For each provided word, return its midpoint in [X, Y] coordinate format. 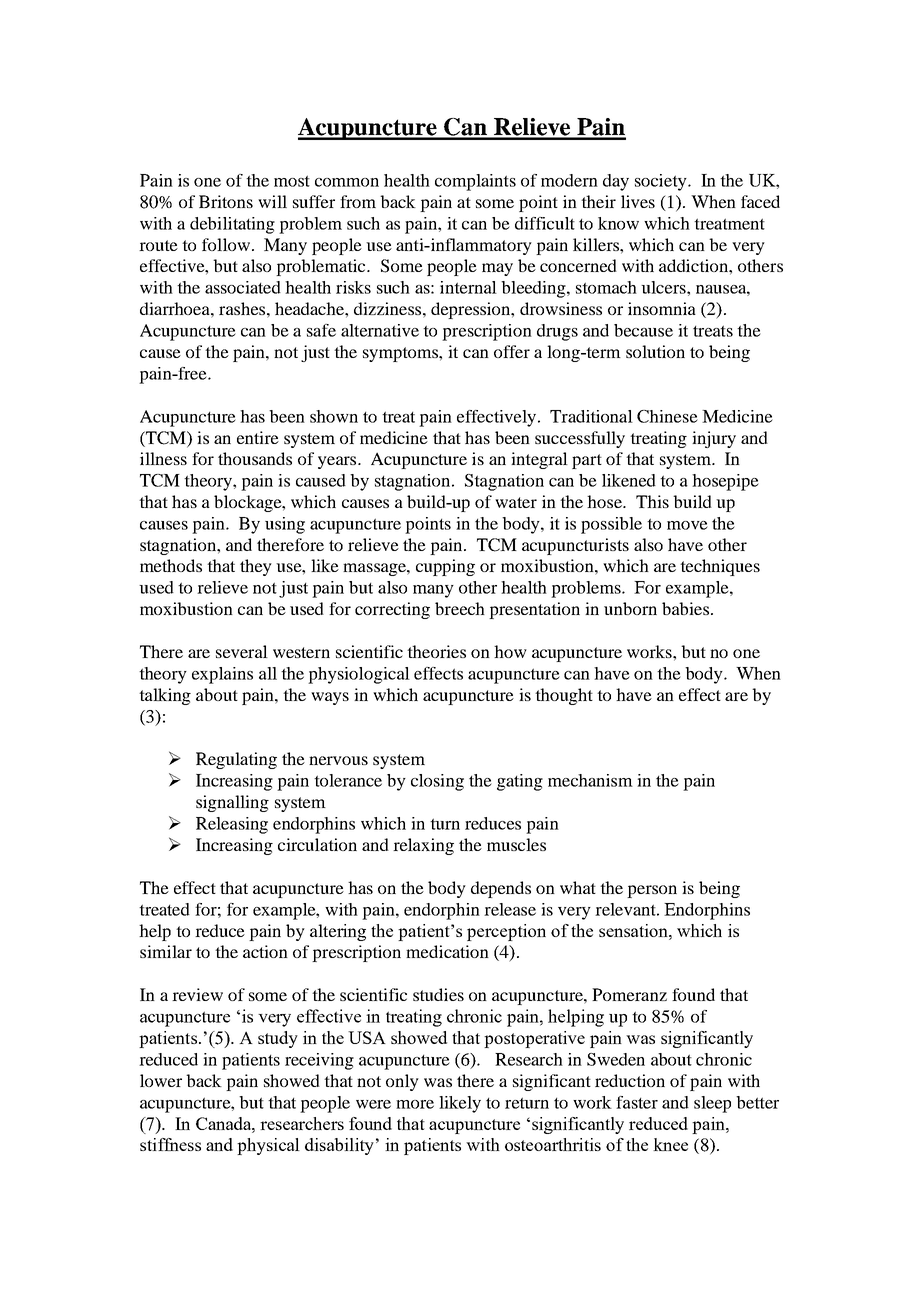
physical [268, 1146]
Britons [226, 201]
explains [222, 675]
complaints [475, 182]
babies [685, 608]
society [662, 182]
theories [436, 651]
